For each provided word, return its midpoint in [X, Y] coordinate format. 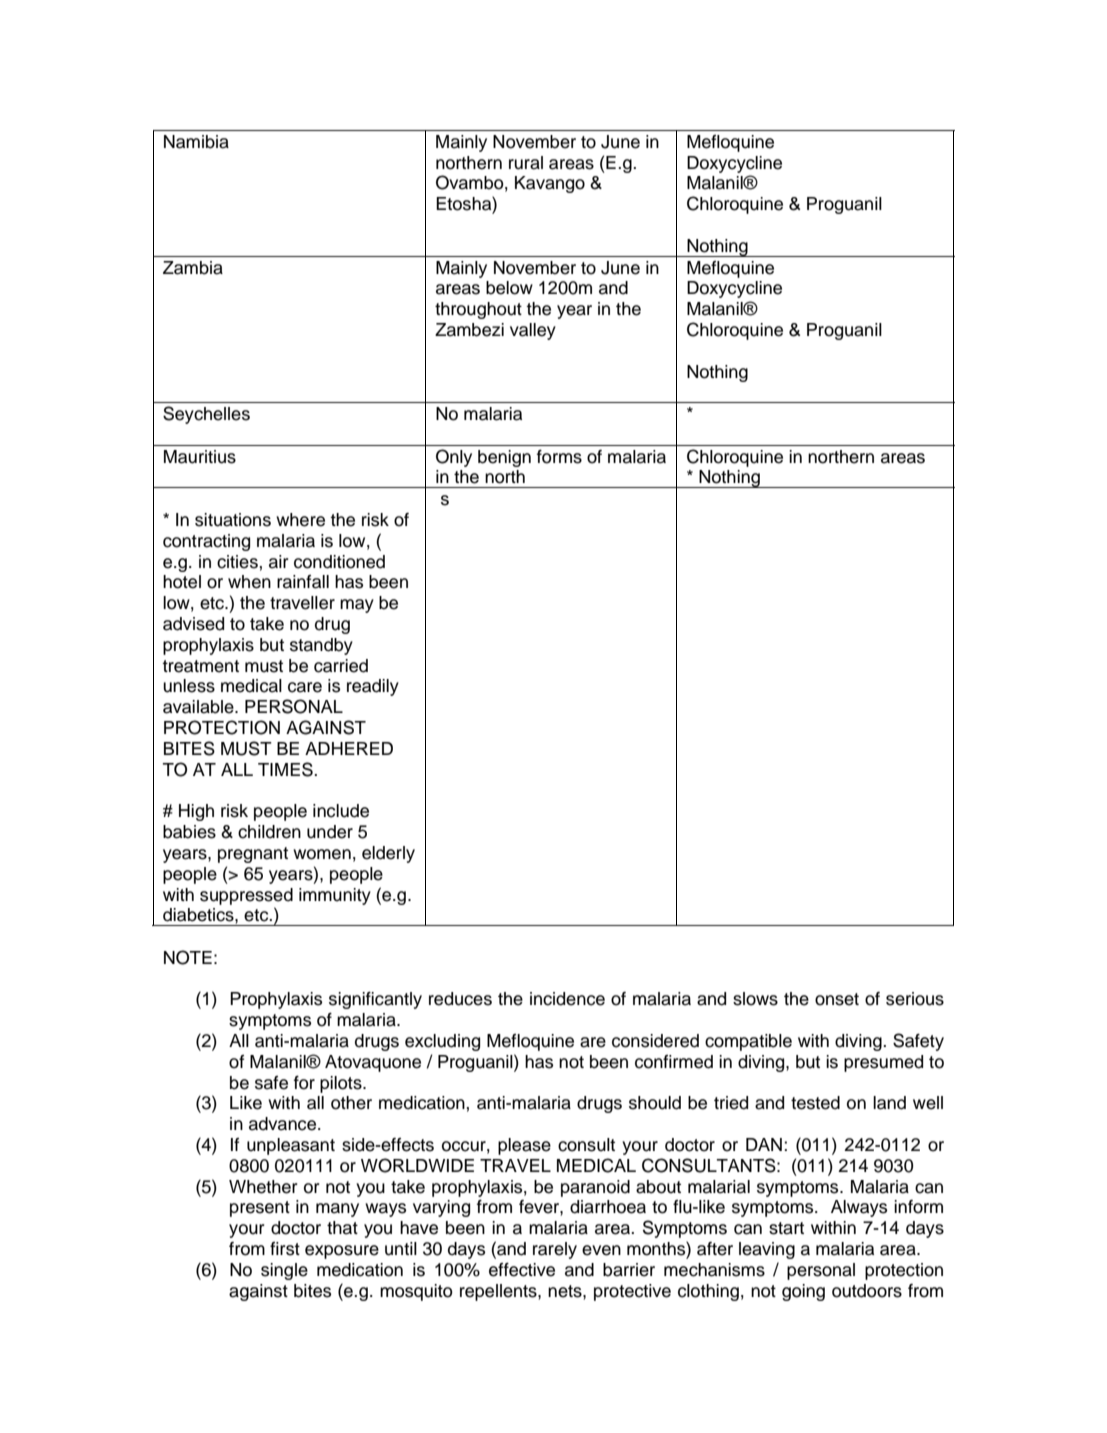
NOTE [188, 957]
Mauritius [200, 457]
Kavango [550, 184]
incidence [567, 999]
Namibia [196, 142]
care [305, 687]
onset [837, 999]
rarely [555, 1250]
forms [559, 457]
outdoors [867, 1291]
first [285, 1249]
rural [526, 163]
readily [373, 687]
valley [533, 331]
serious [915, 999]
